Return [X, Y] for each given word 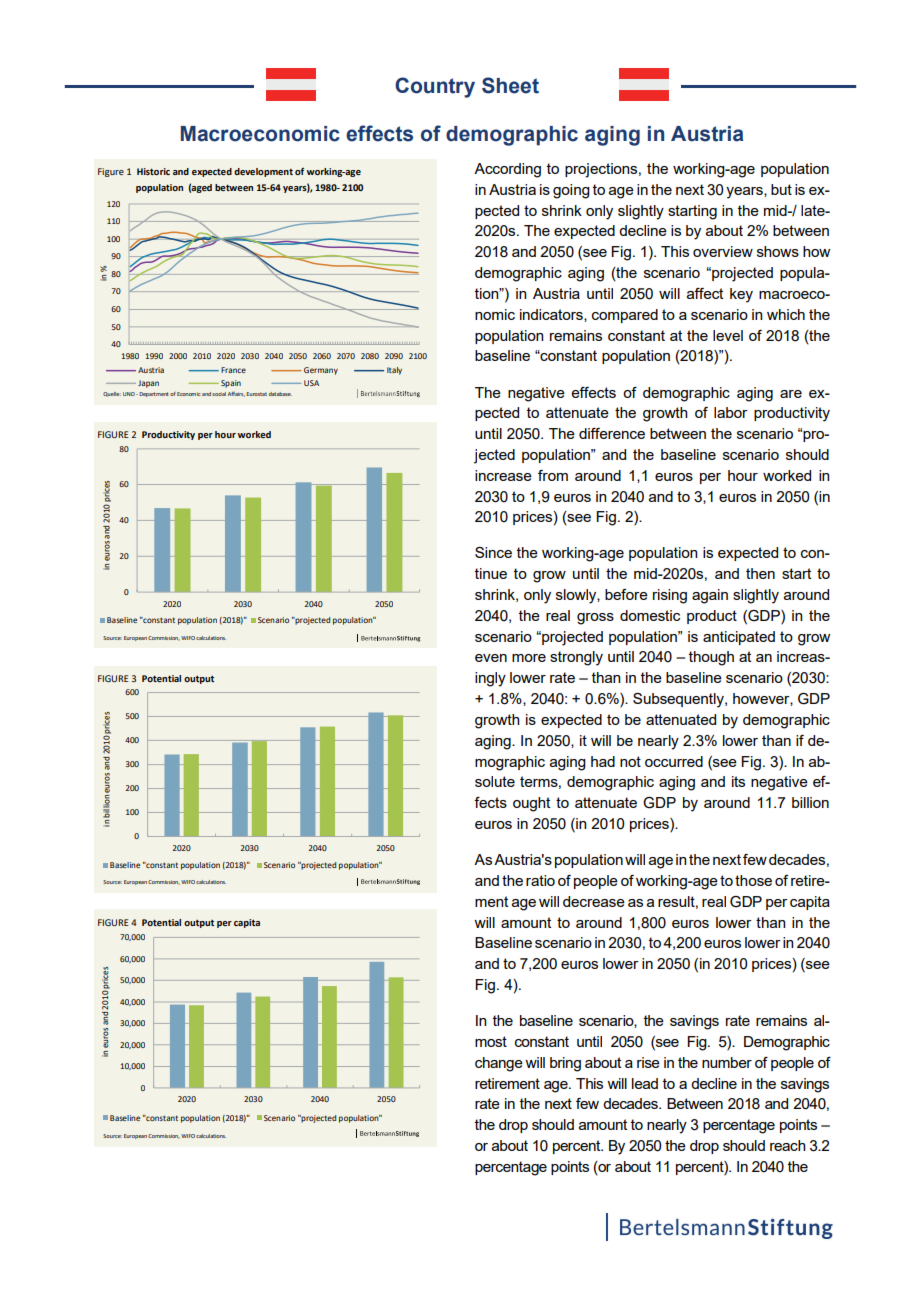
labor [731, 412]
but [781, 189]
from [553, 475]
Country [435, 87]
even [491, 658]
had [603, 761]
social [219, 394]
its [738, 781]
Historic [153, 171]
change [499, 1064]
